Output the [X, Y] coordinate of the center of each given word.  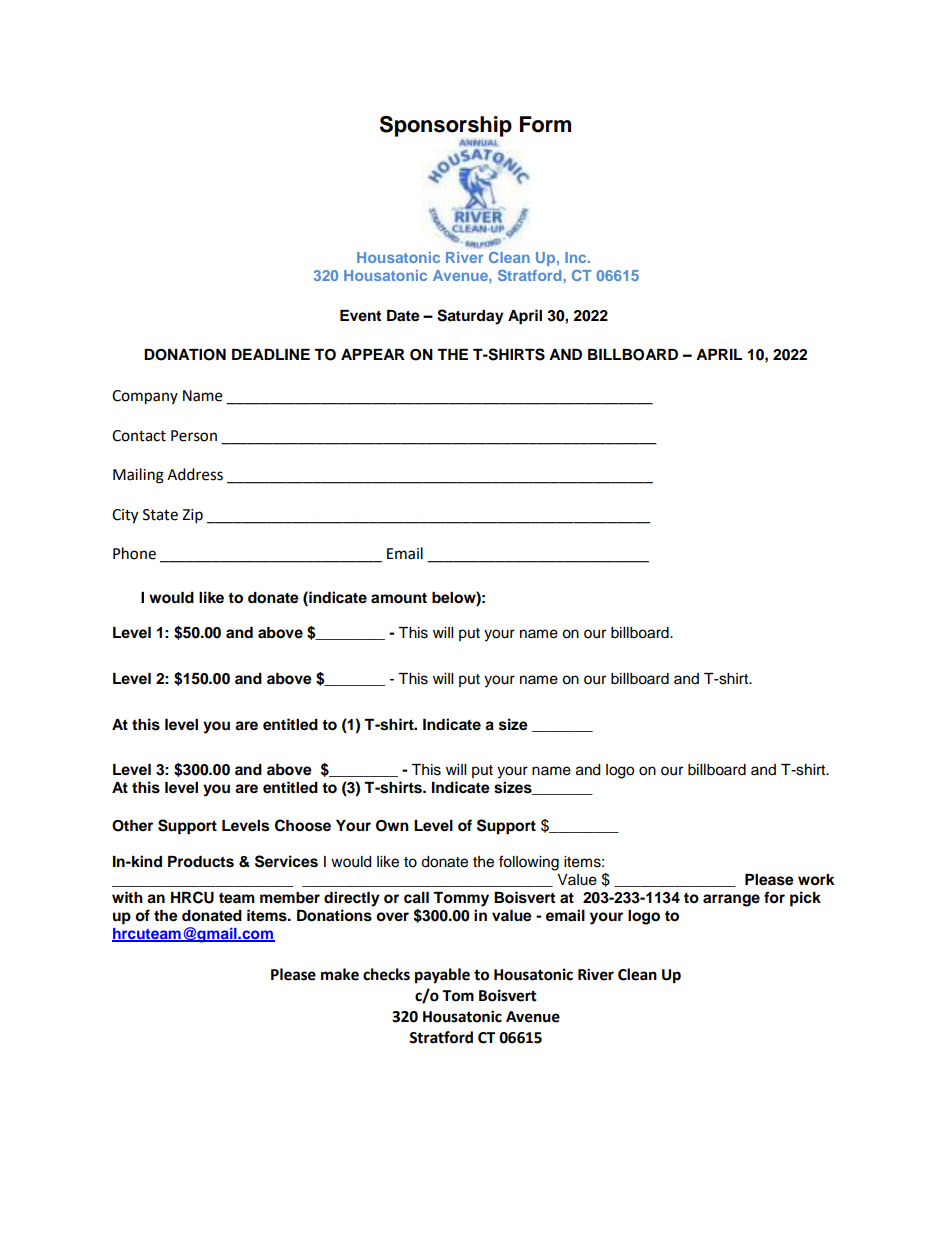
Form [545, 124]
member [290, 898]
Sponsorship [446, 126]
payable [442, 976]
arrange [731, 900]
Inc [577, 257]
